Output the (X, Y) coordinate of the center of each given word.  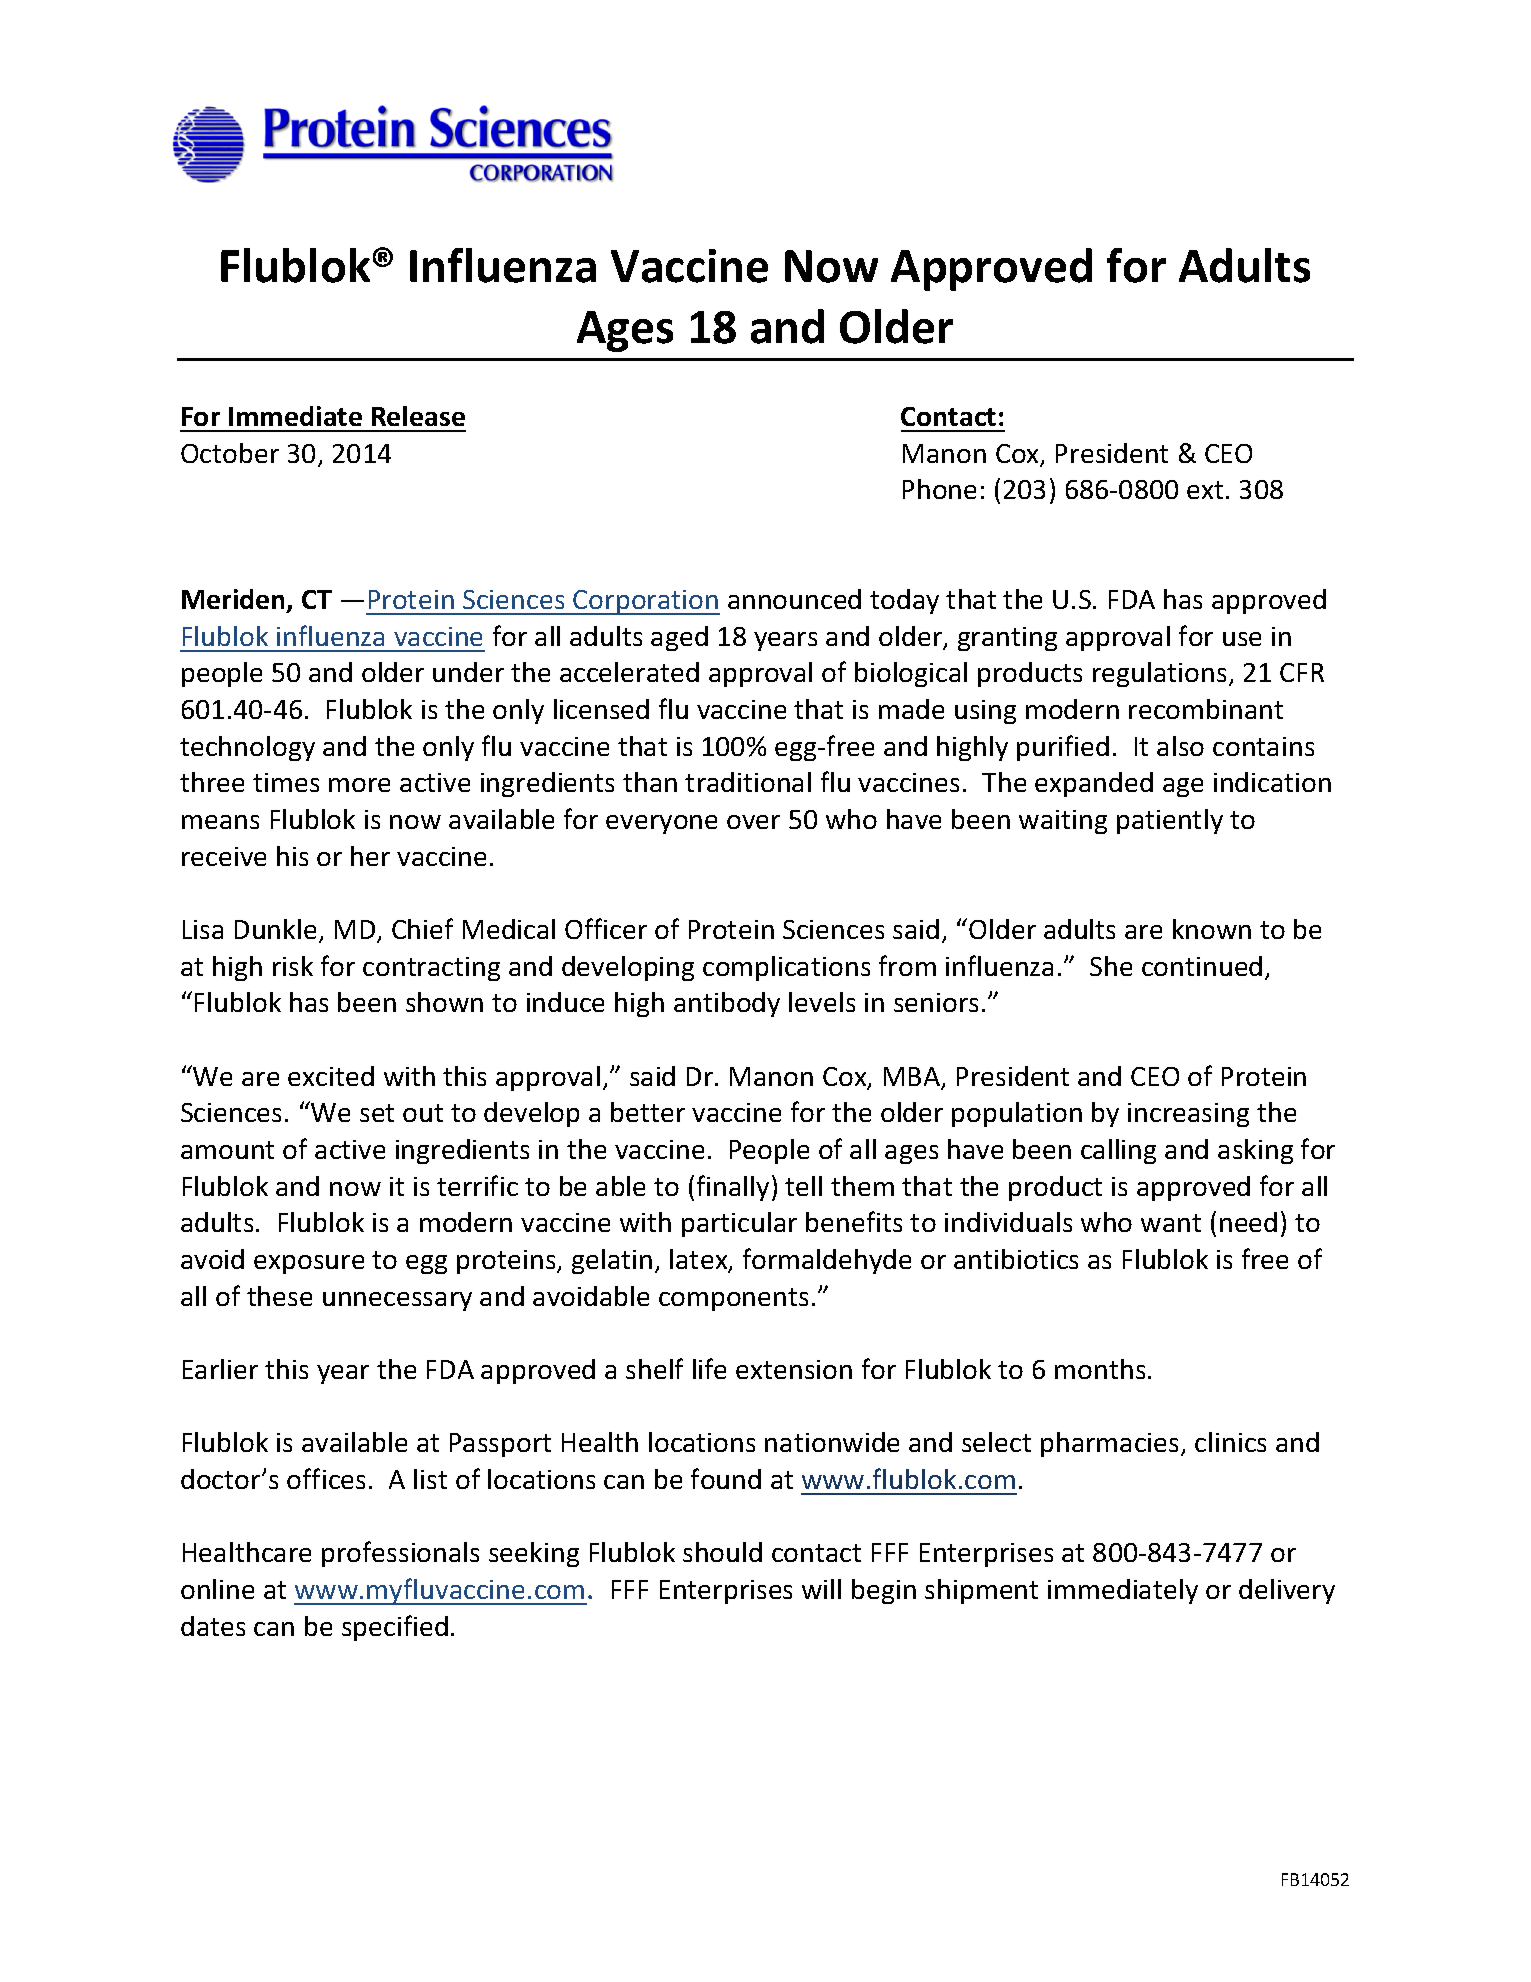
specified (395, 1628)
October (230, 453)
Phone (939, 489)
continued (1202, 966)
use (1242, 639)
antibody (727, 1004)
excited (331, 1076)
